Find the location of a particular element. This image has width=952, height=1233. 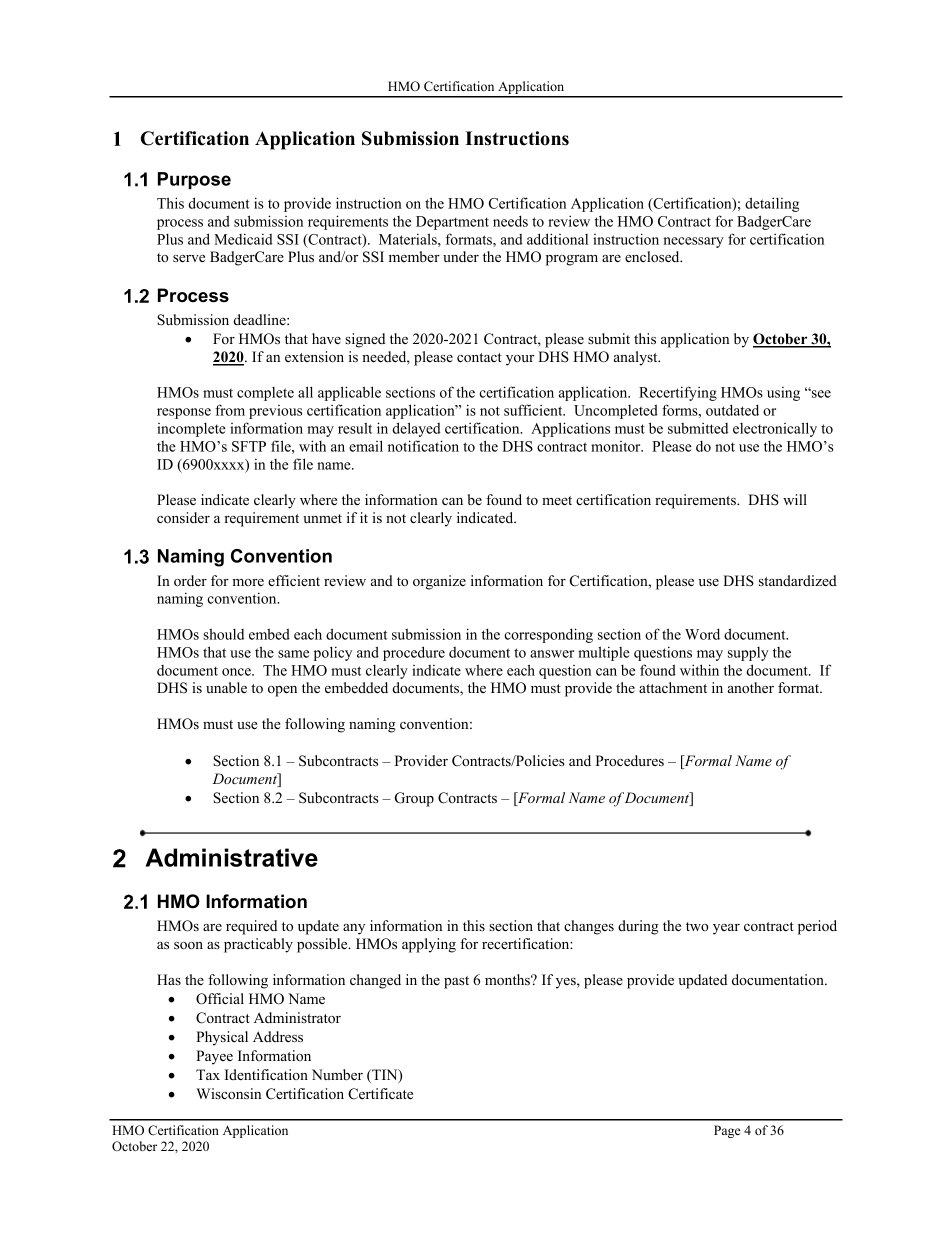

Administrative is located at coordinates (231, 857).
